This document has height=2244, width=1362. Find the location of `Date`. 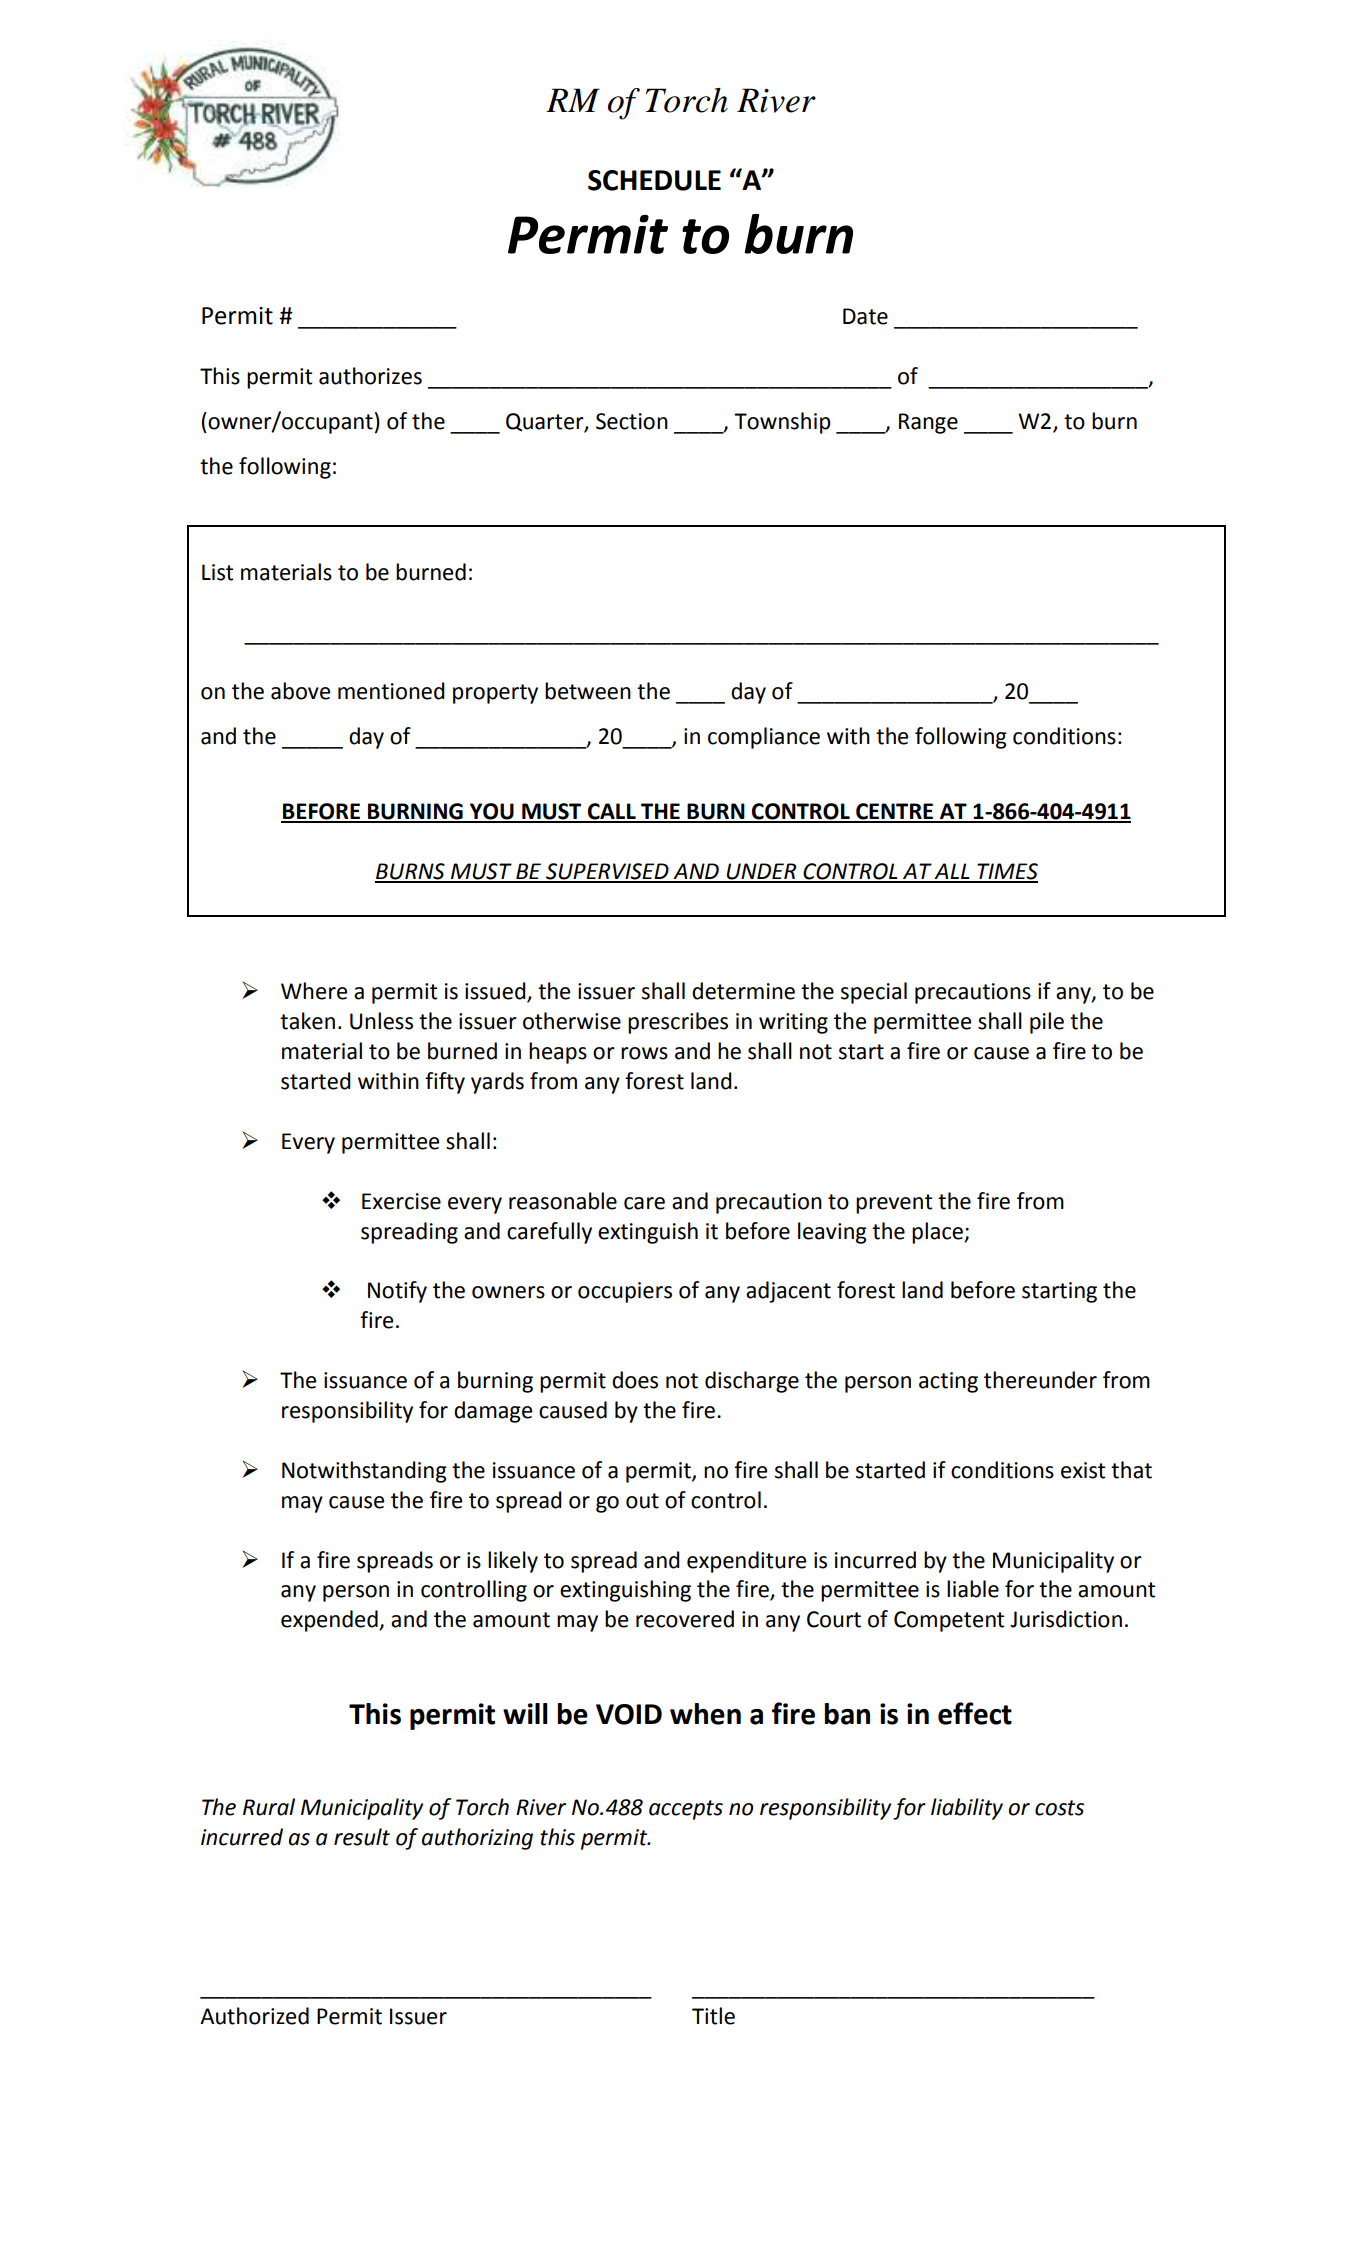

Date is located at coordinates (865, 316).
